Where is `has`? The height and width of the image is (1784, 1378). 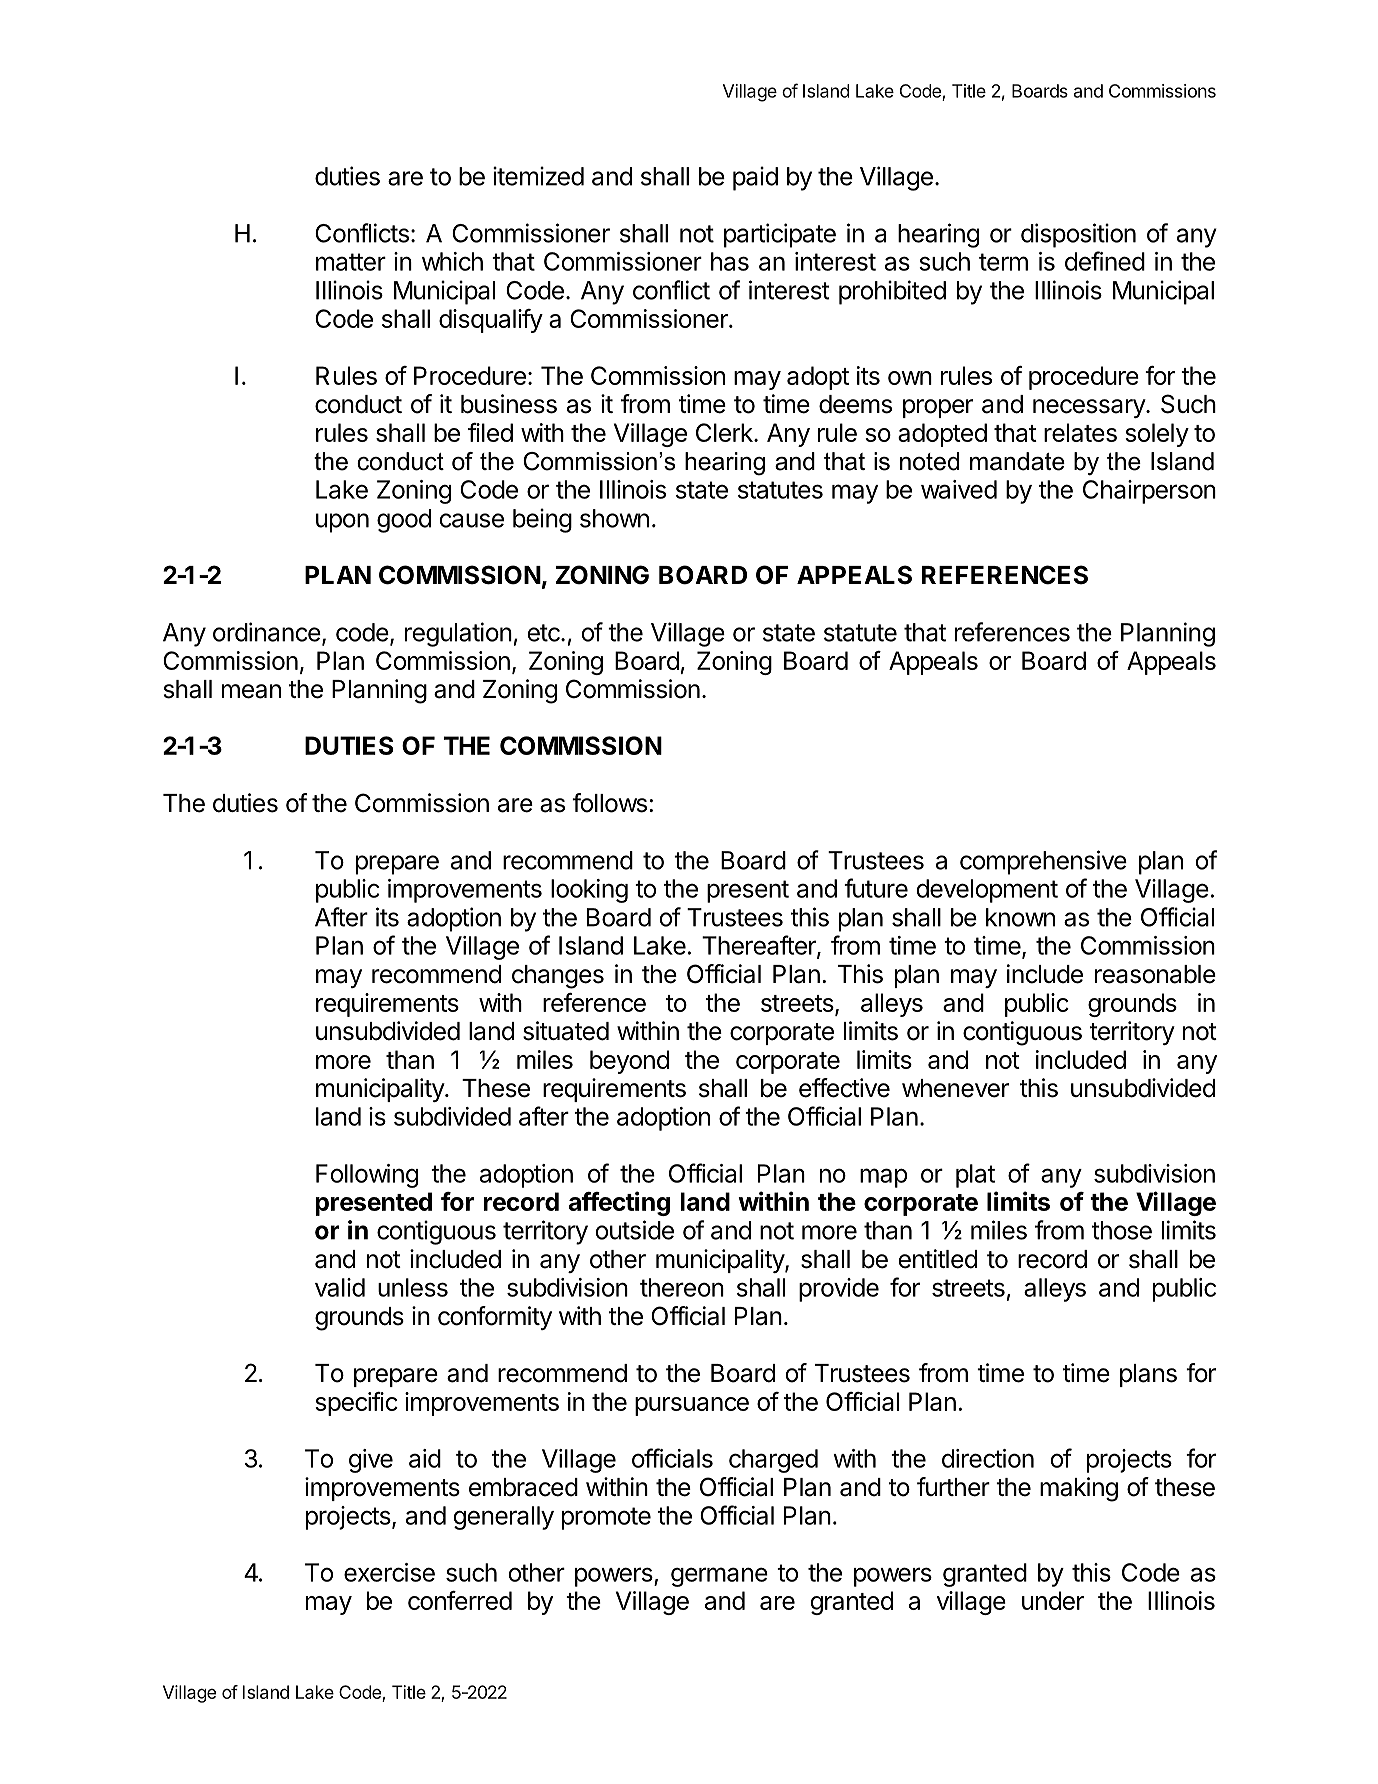
has is located at coordinates (730, 261).
